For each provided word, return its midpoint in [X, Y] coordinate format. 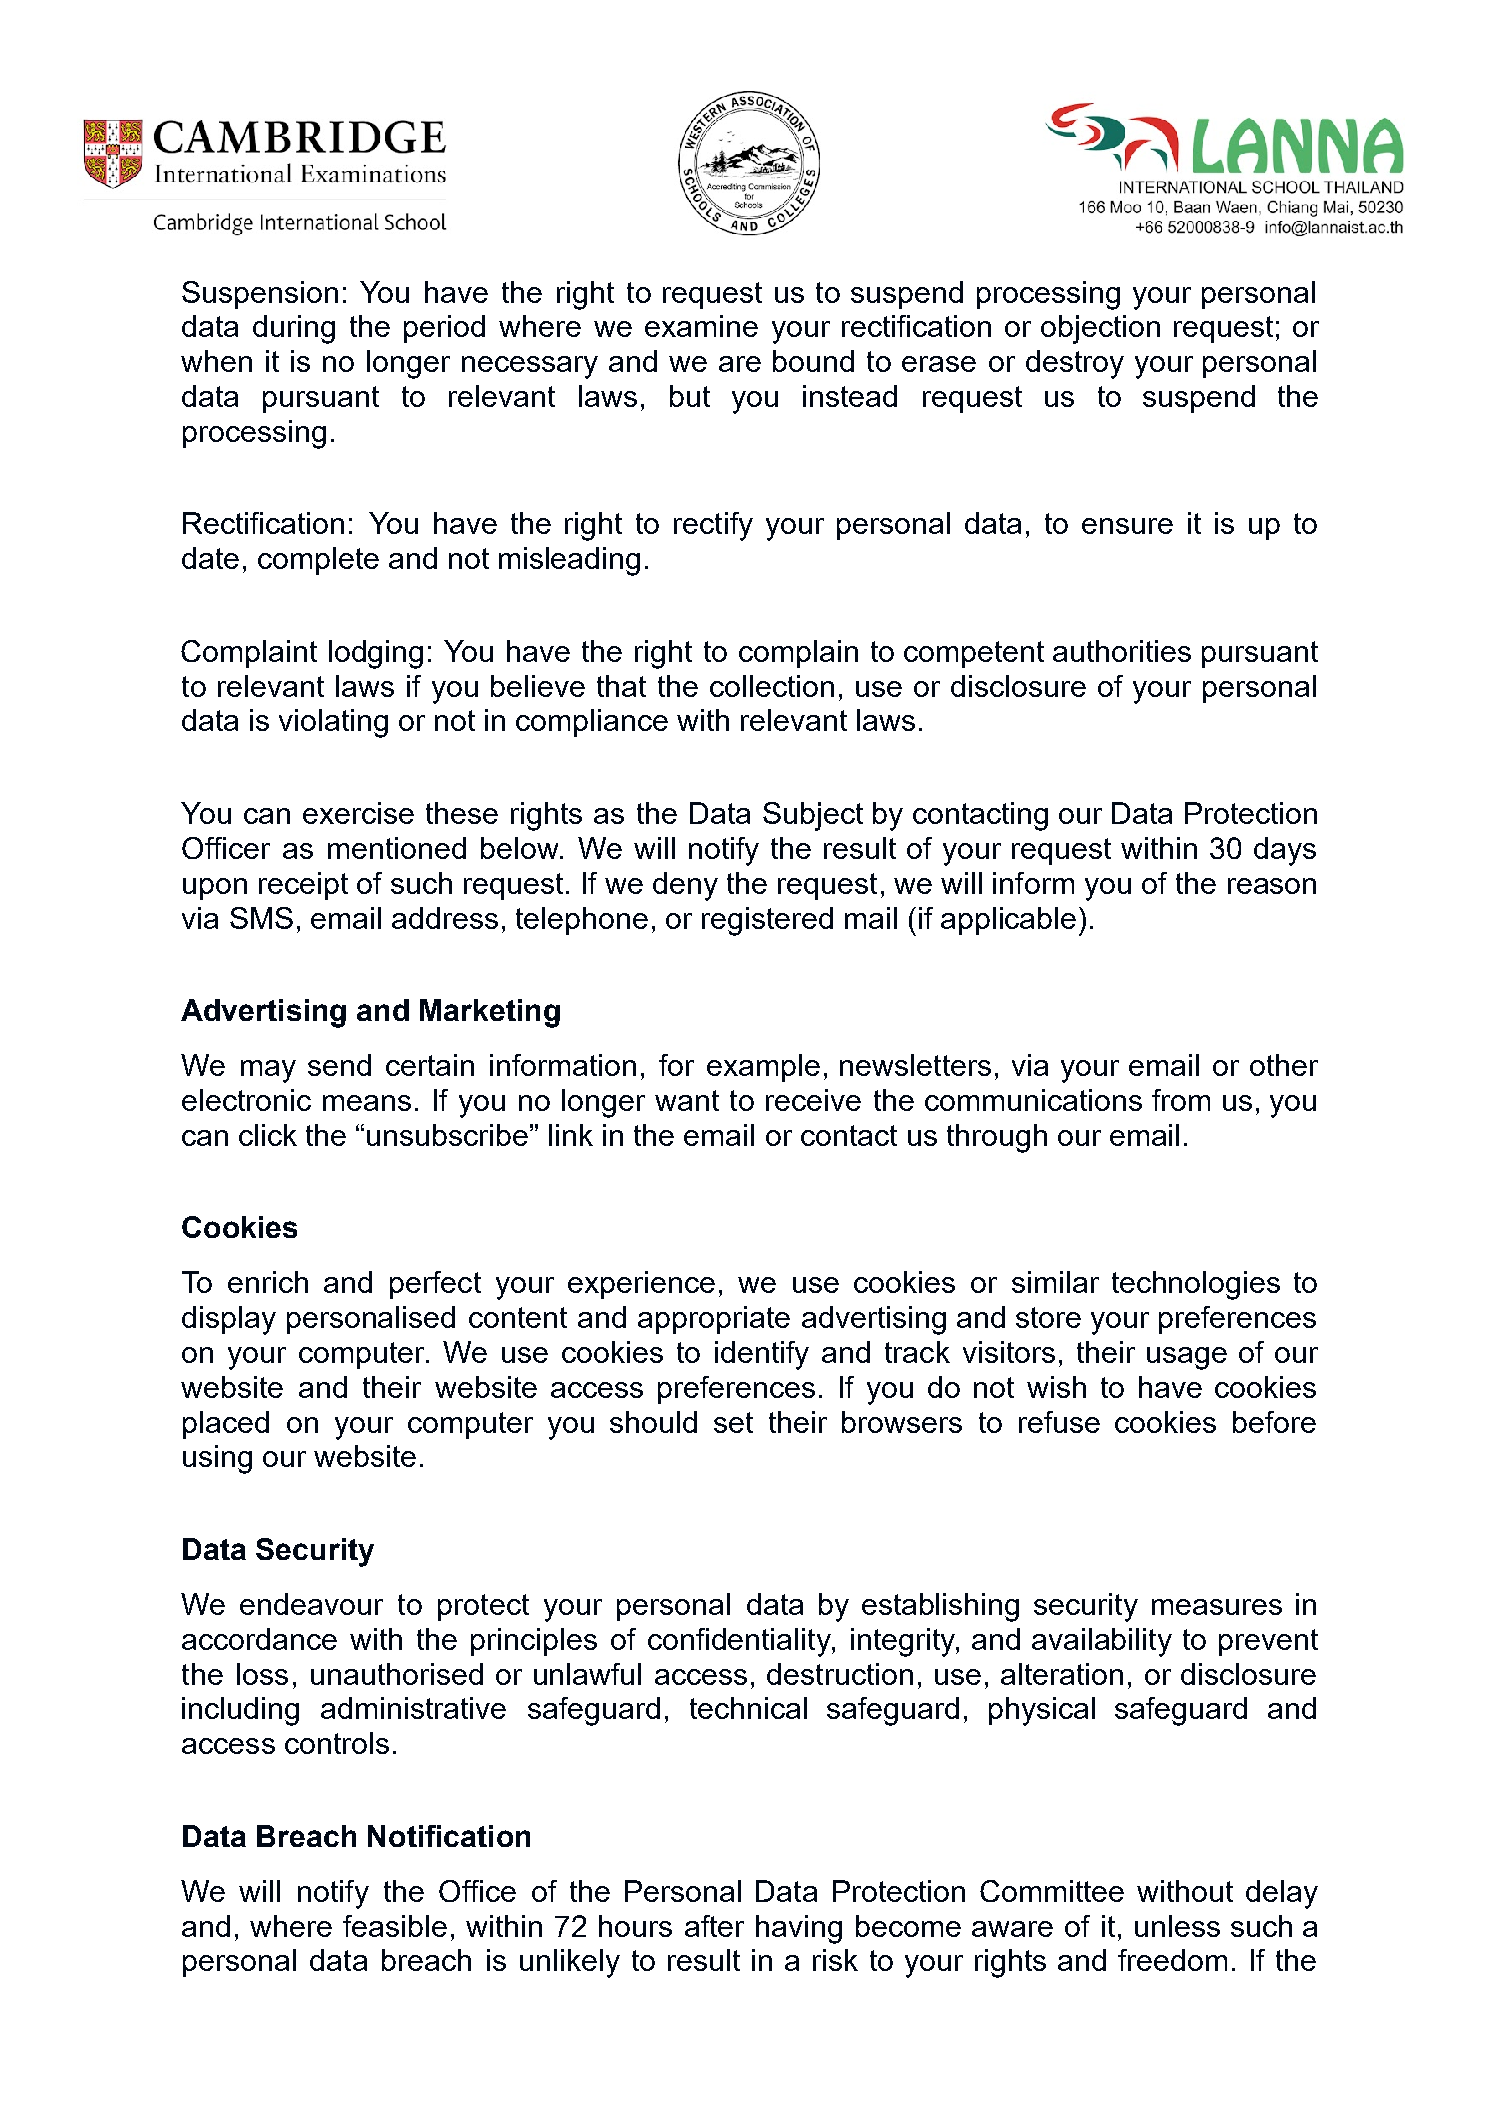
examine [701, 326]
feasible [395, 1926]
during [294, 329]
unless [1177, 1926]
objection [1100, 329]
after [714, 1926]
